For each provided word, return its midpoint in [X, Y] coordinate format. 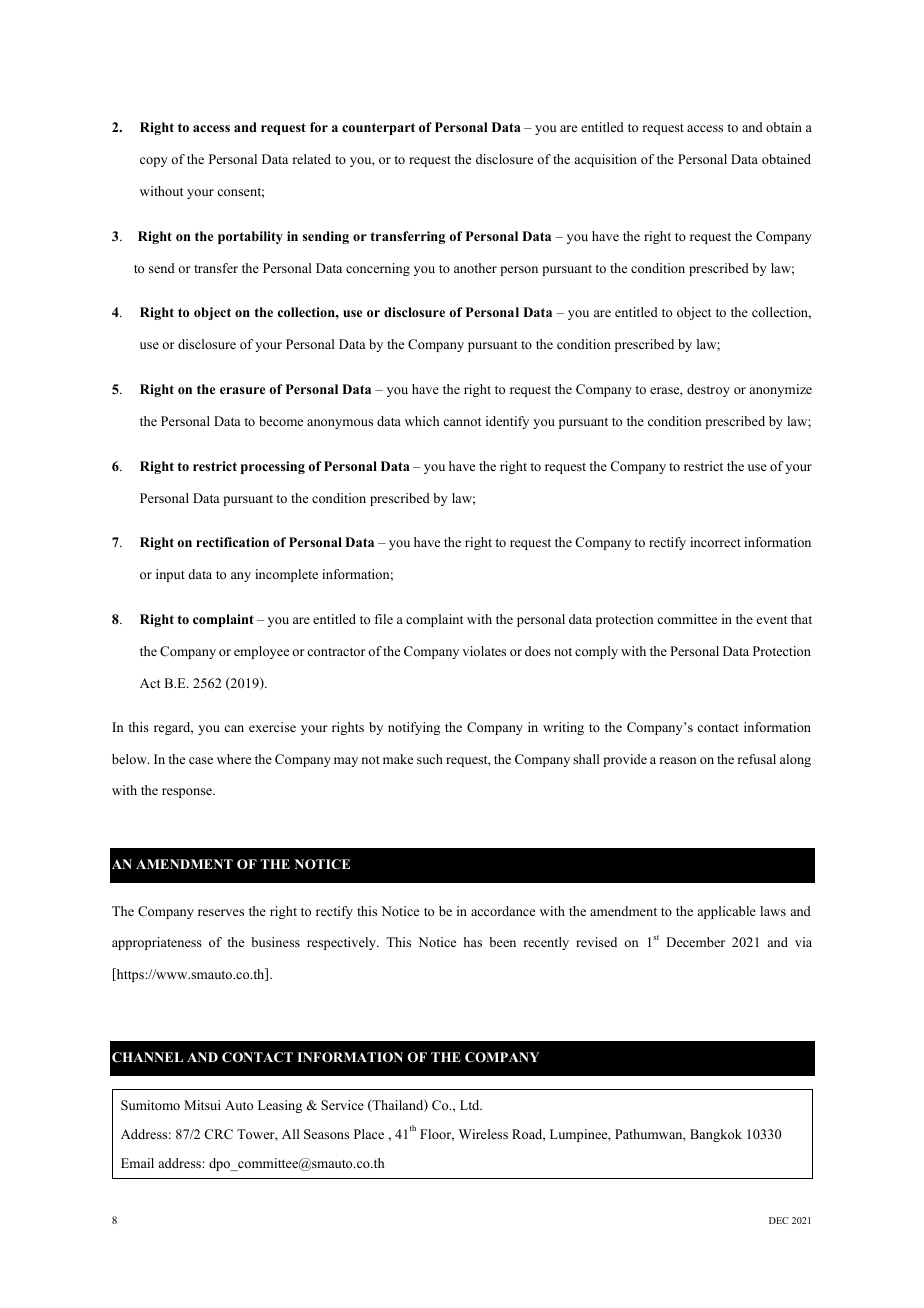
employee [261, 652]
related [311, 159]
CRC [218, 1134]
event [772, 620]
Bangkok [716, 1135]
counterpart [378, 129]
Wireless [483, 1134]
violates [484, 651]
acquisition [606, 160]
